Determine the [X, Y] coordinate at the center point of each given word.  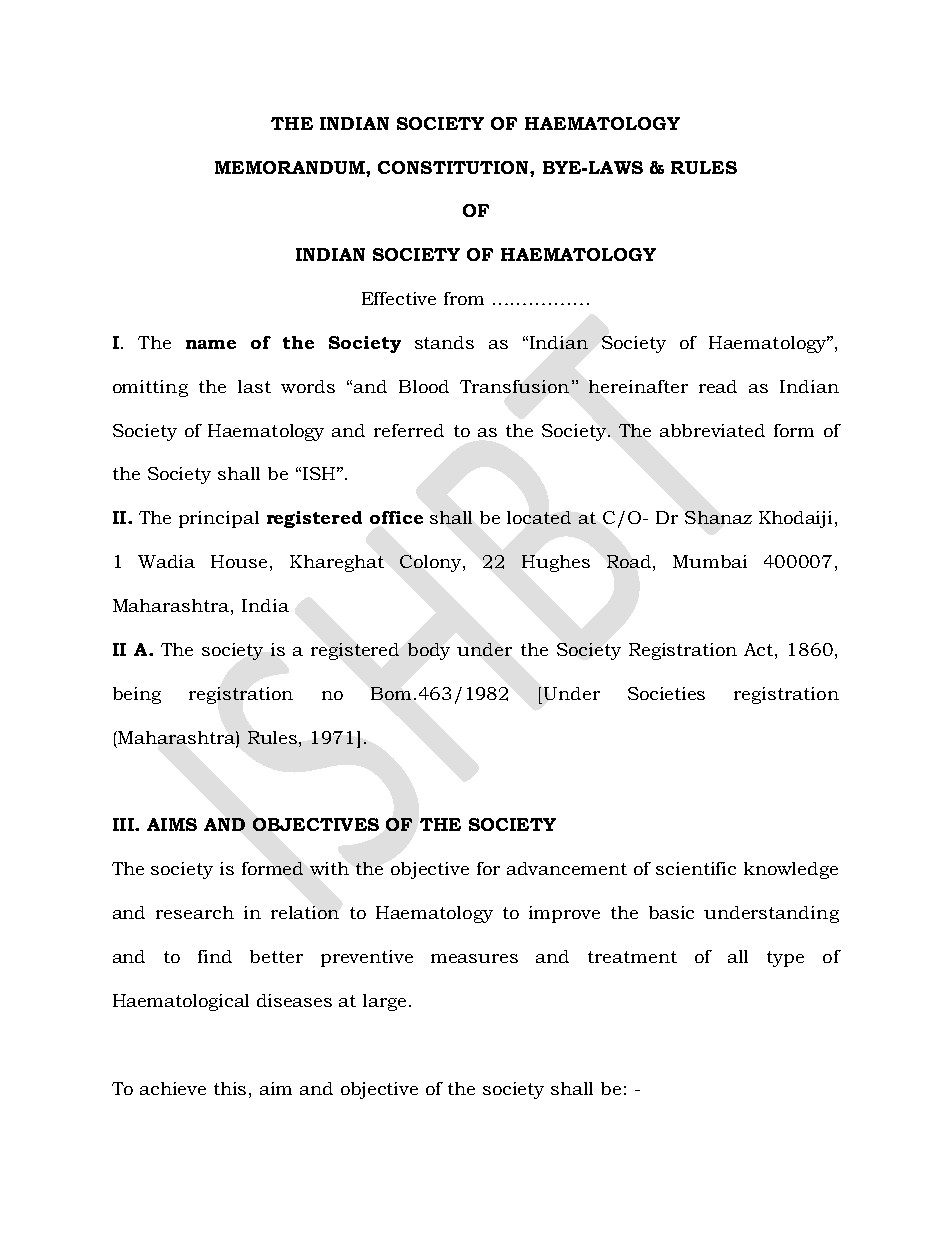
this [230, 1088]
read [718, 386]
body [429, 651]
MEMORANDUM [291, 167]
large [384, 1002]
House [239, 561]
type [785, 959]
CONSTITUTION [454, 167]
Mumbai [710, 561]
